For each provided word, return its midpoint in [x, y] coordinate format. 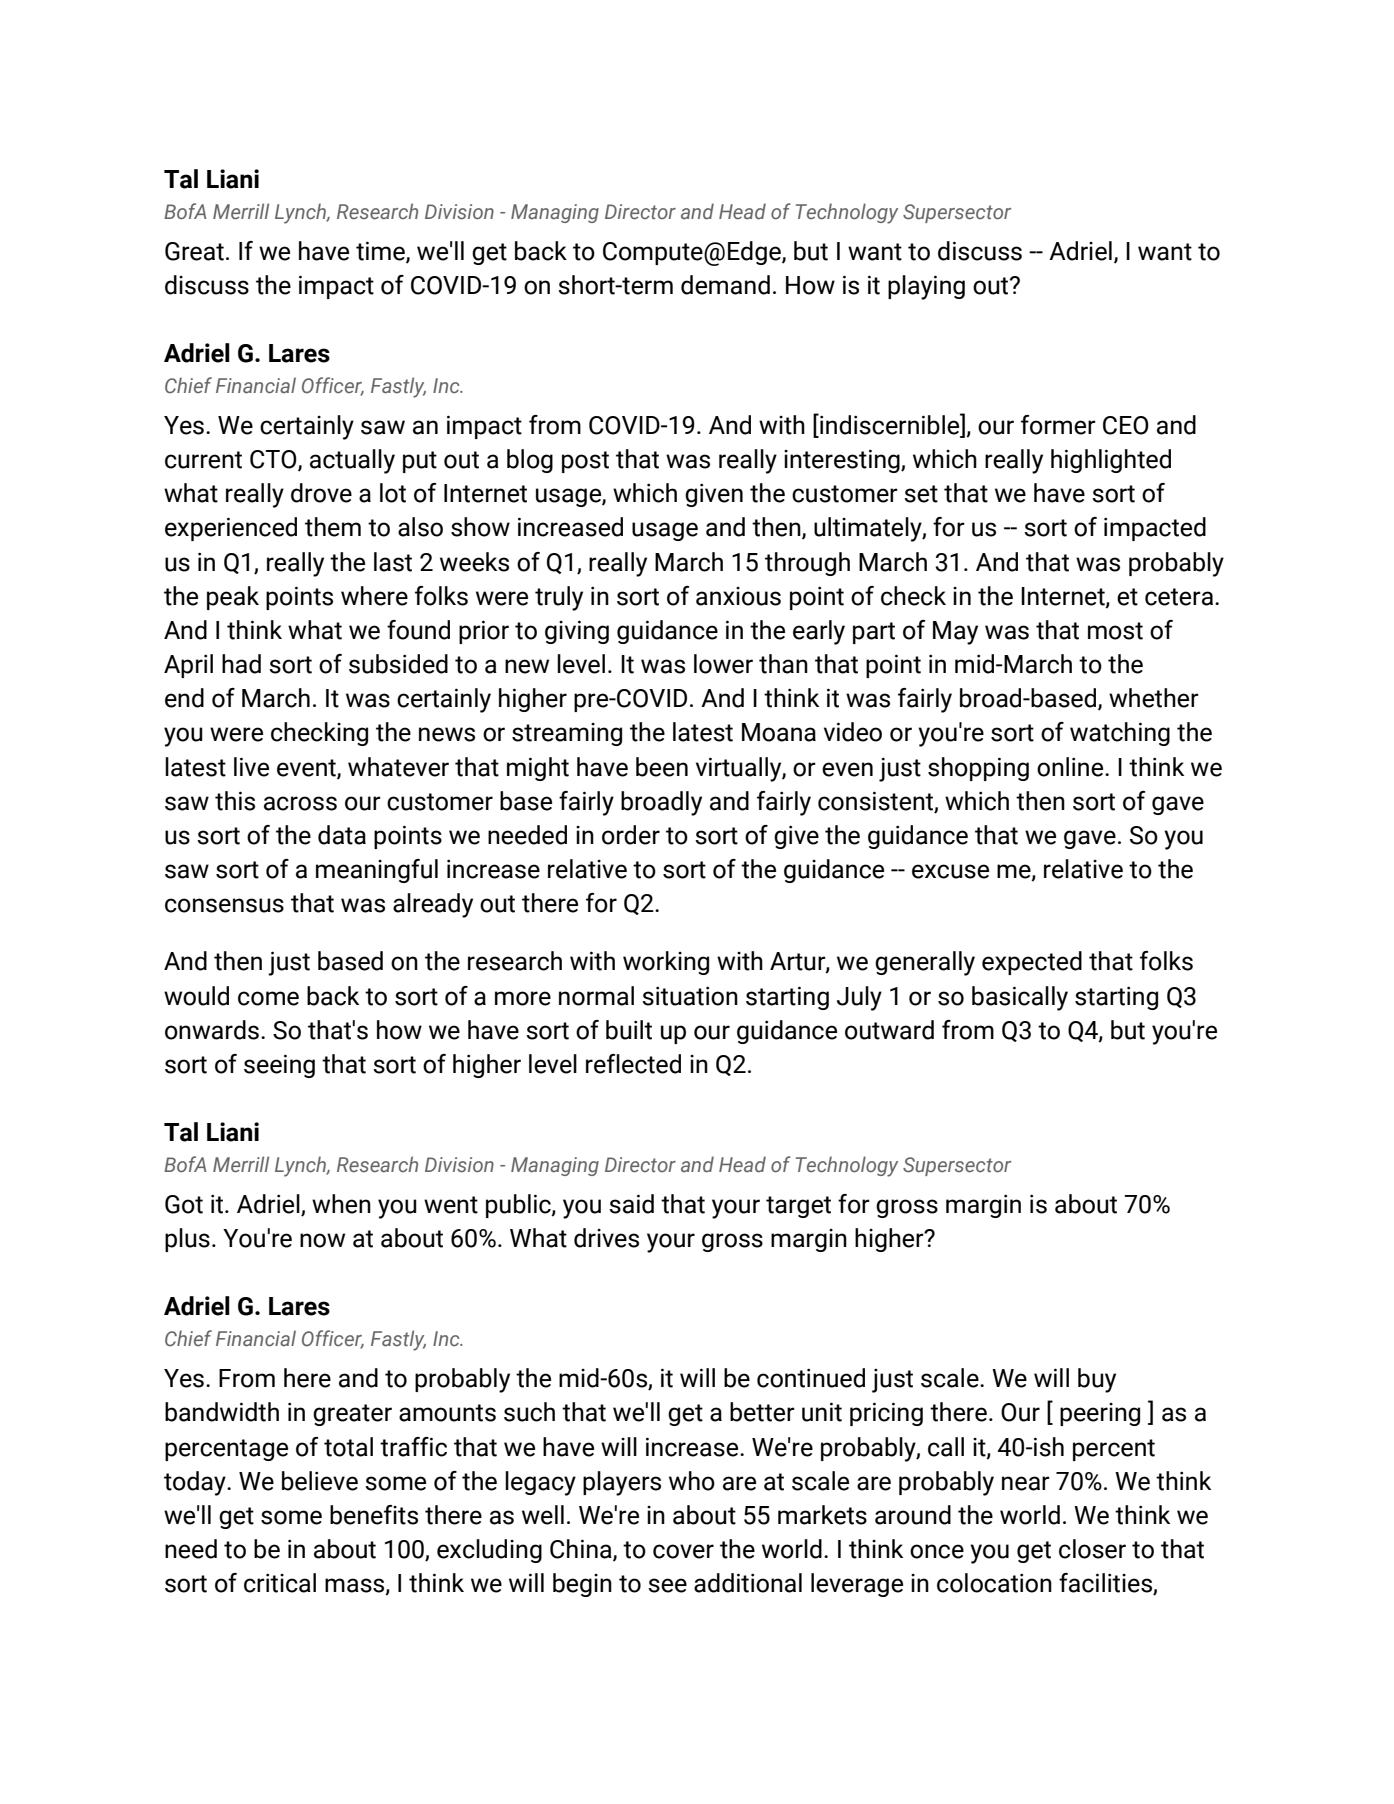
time [381, 251]
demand [725, 285]
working [666, 963]
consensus [224, 905]
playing [926, 287]
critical [280, 1583]
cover [683, 1551]
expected [1032, 963]
